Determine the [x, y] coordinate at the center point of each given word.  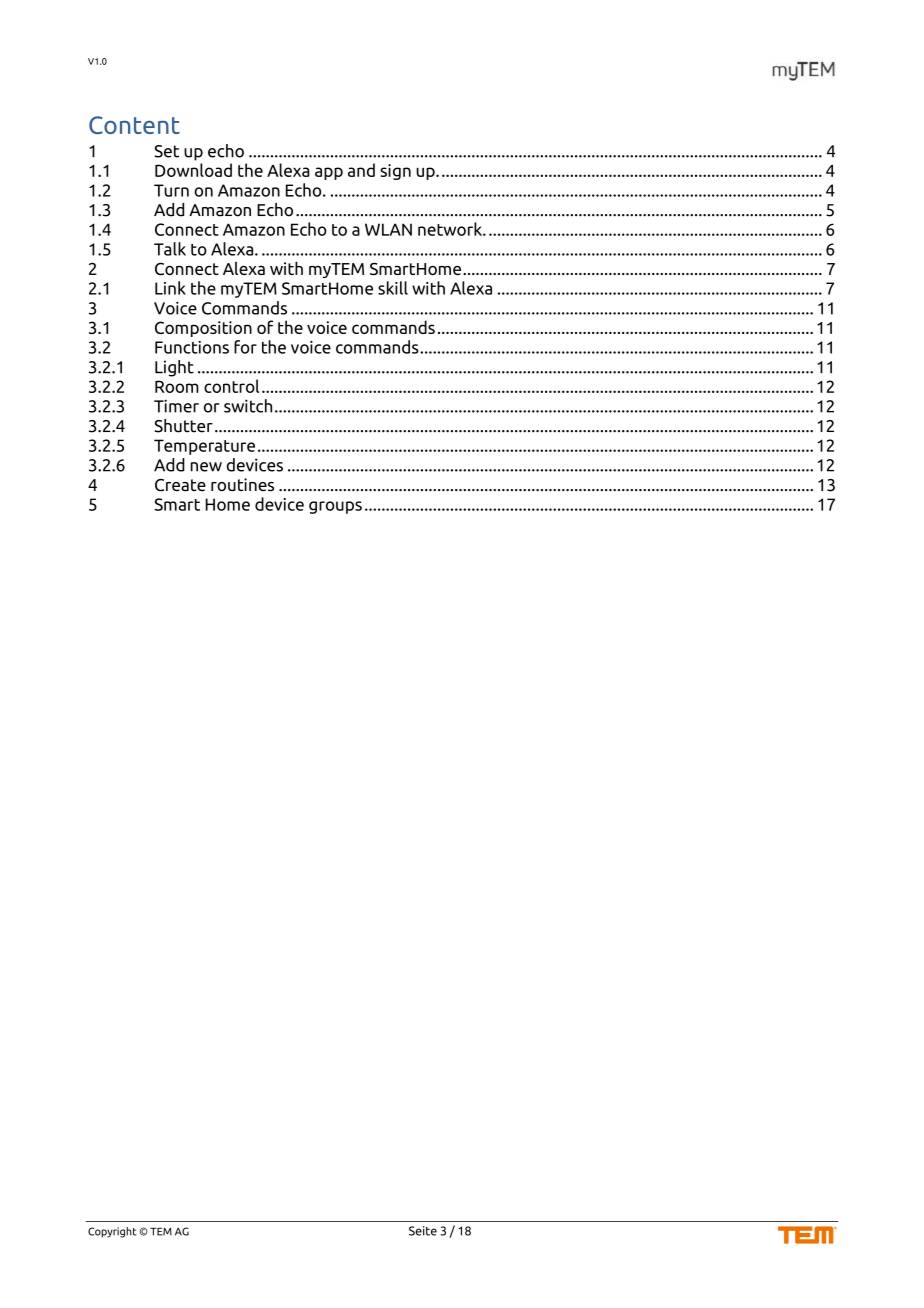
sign [395, 172]
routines [242, 485]
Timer [176, 406]
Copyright [112, 1232]
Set [166, 151]
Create [180, 485]
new [206, 467]
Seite [423, 1231]
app [329, 173]
